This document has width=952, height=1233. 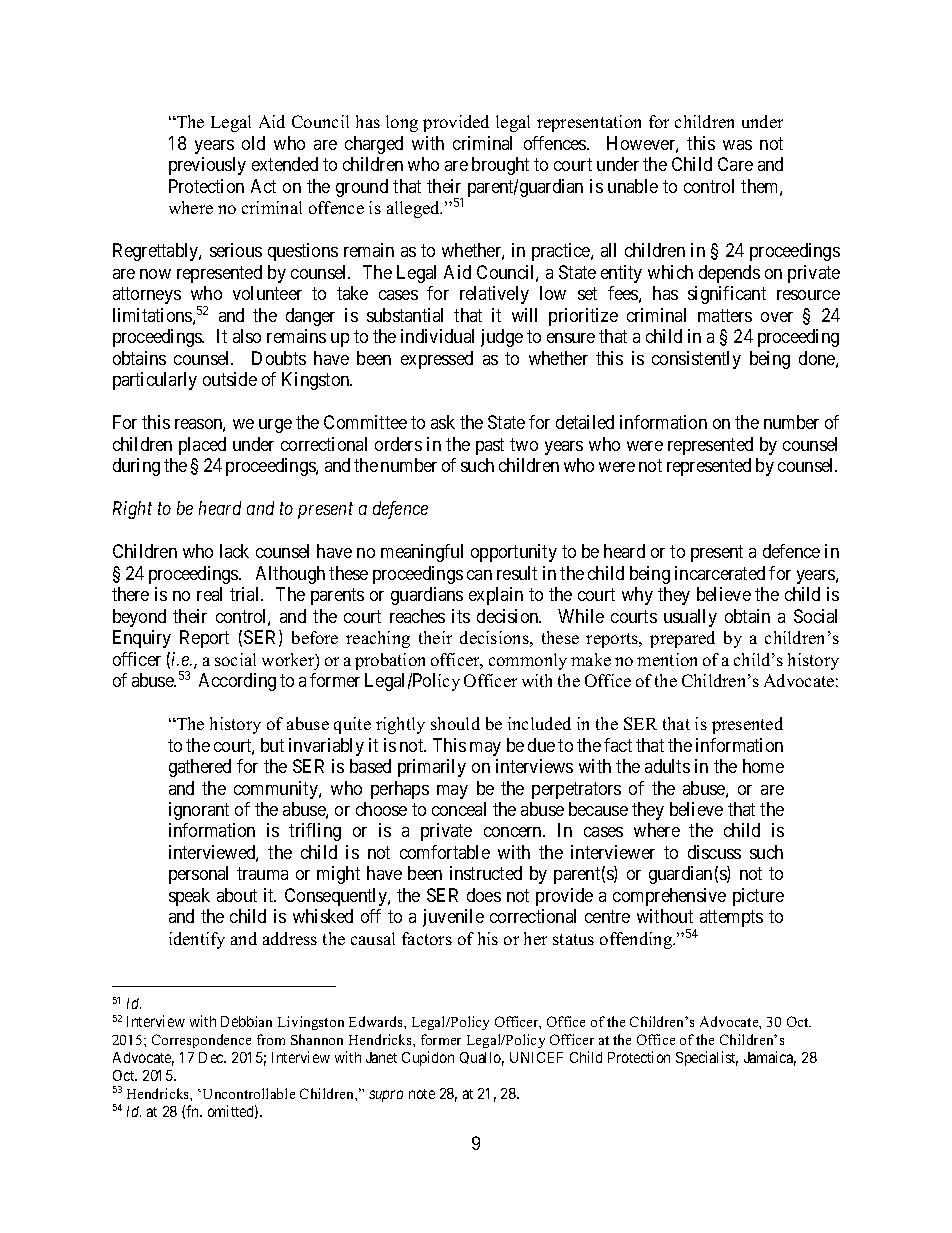 I want to click on consistently, so click(x=696, y=360).
